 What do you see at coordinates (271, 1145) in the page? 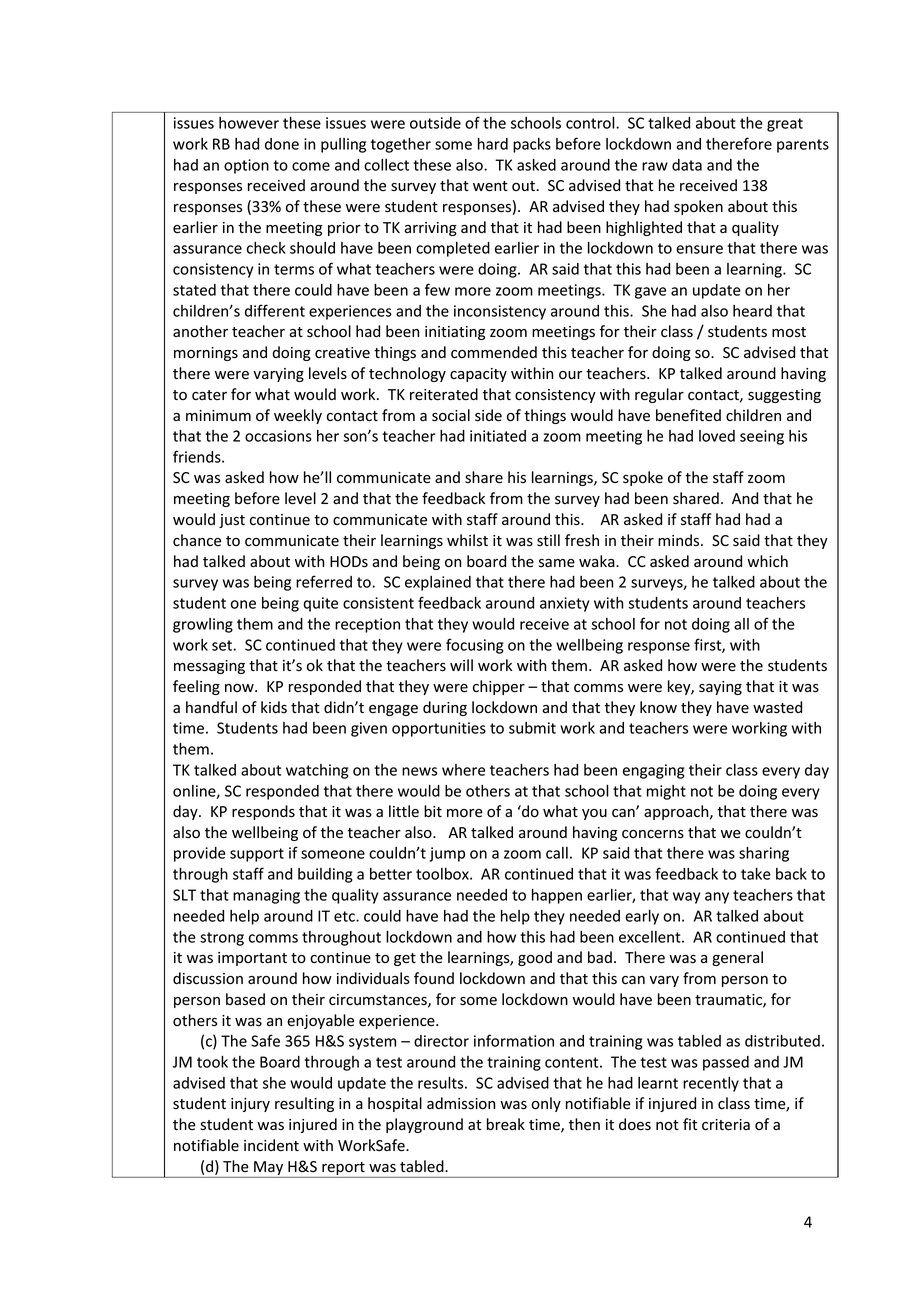
I see `incident` at bounding box center [271, 1145].
